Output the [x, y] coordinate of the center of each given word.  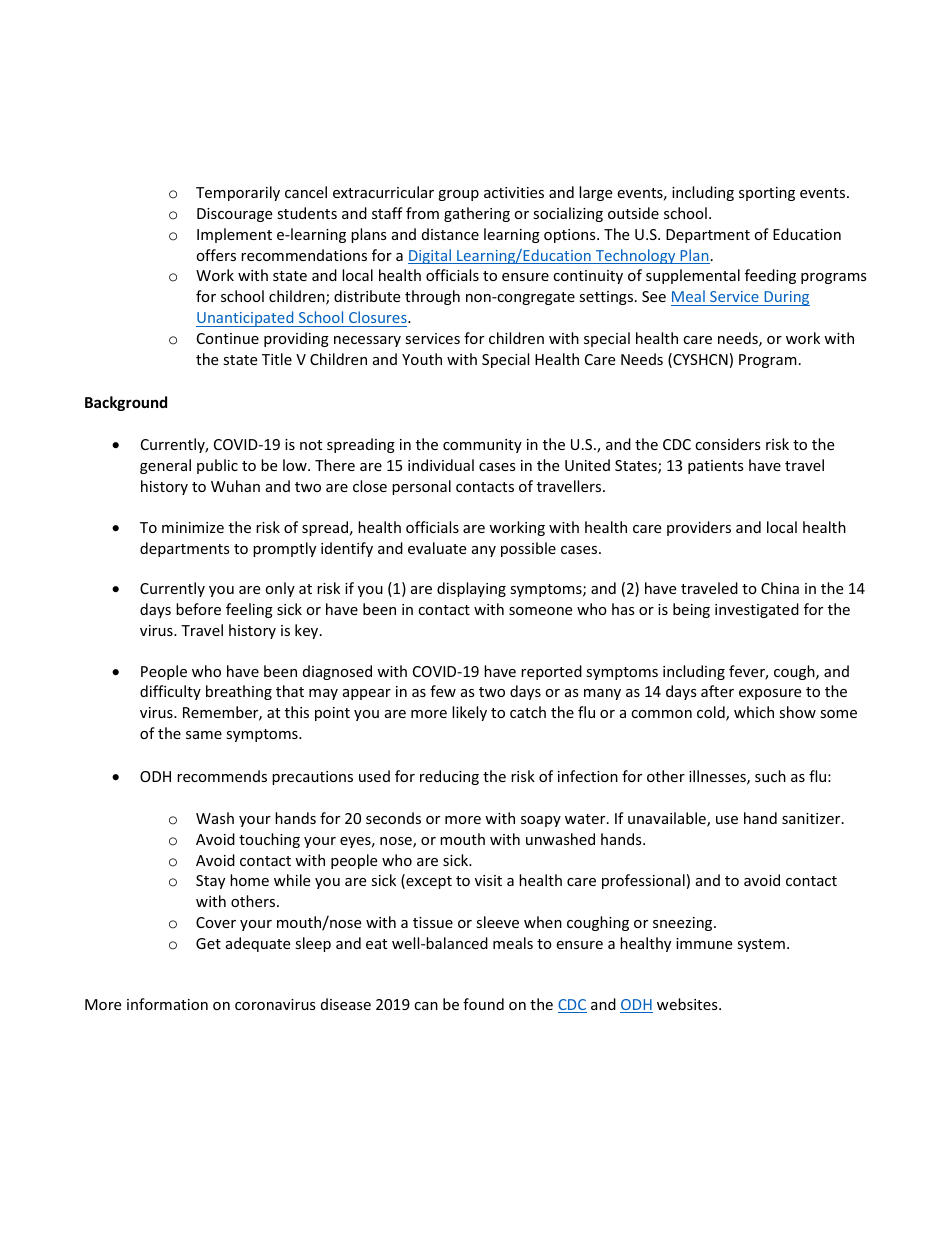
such [770, 776]
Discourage [234, 215]
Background [126, 403]
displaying [471, 589]
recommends [222, 776]
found [483, 1004]
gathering [477, 214]
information [167, 1004]
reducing [449, 777]
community [482, 446]
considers [728, 444]
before [198, 609]
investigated [757, 610]
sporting [767, 194]
